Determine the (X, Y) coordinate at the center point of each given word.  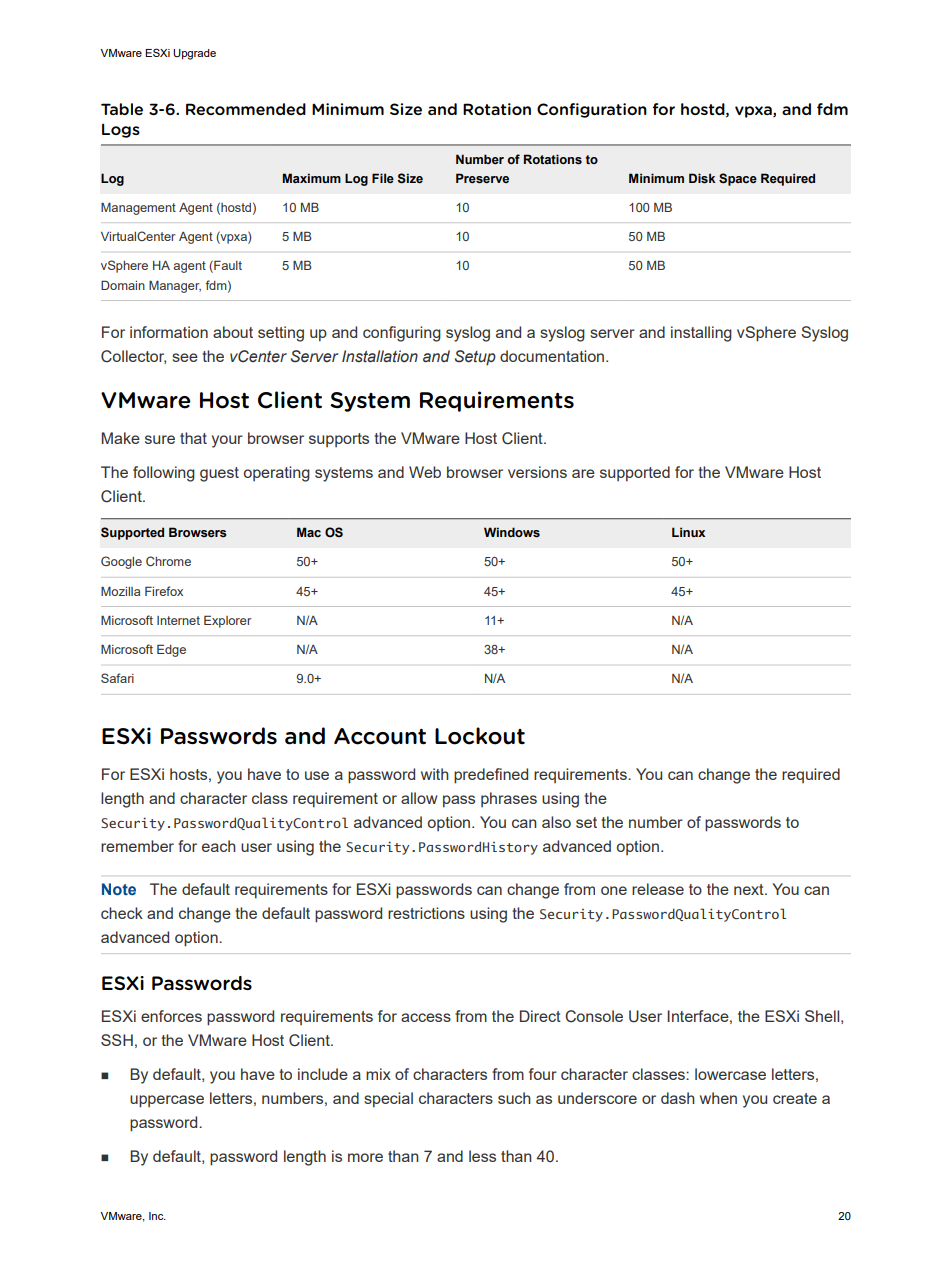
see (185, 357)
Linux (688, 532)
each (219, 846)
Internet (178, 620)
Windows (512, 532)
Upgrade (194, 54)
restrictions (426, 913)
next (750, 889)
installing (701, 334)
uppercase (167, 1101)
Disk (702, 178)
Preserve (482, 178)
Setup (475, 358)
